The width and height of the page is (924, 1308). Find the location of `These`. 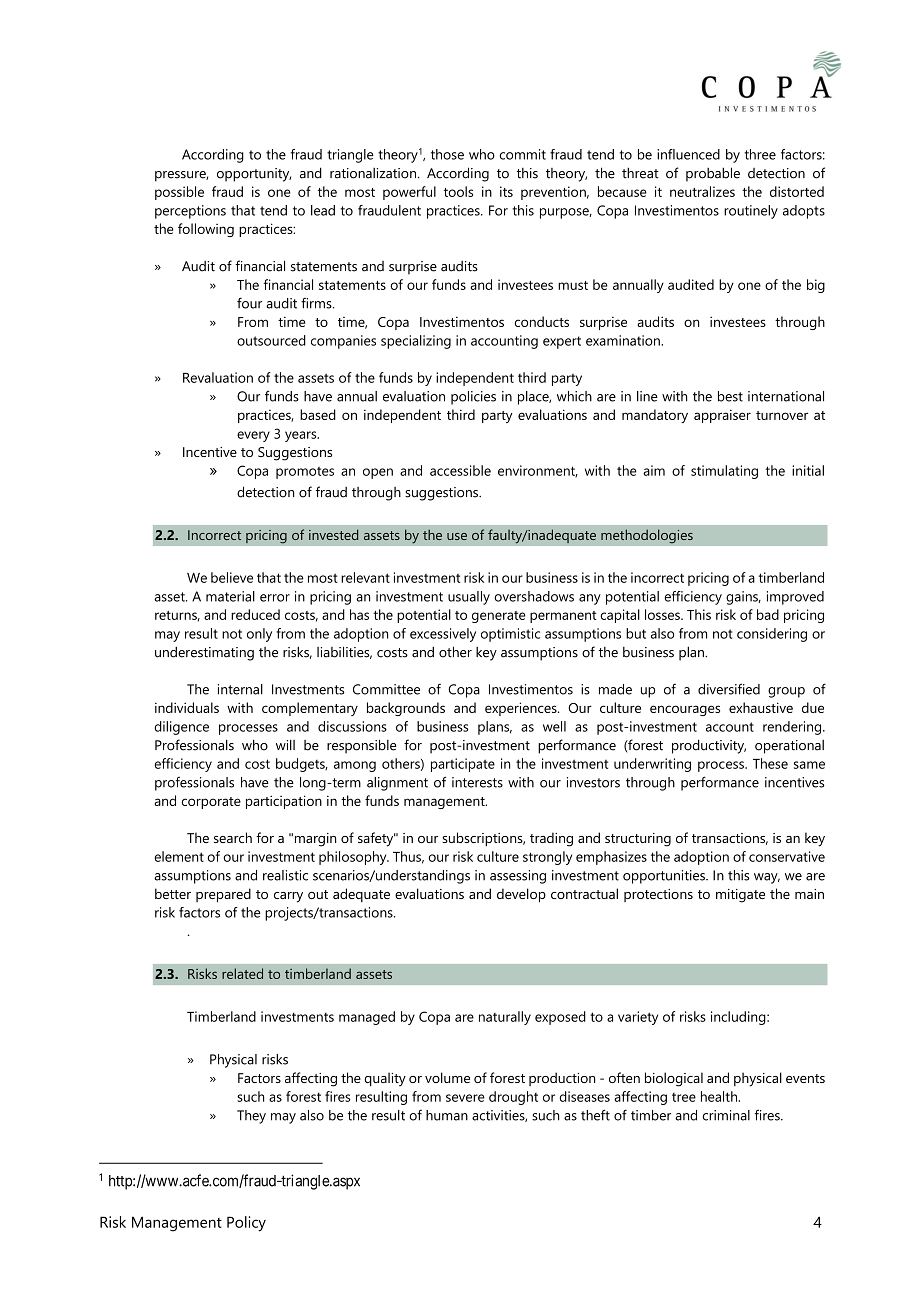

These is located at coordinates (770, 763).
